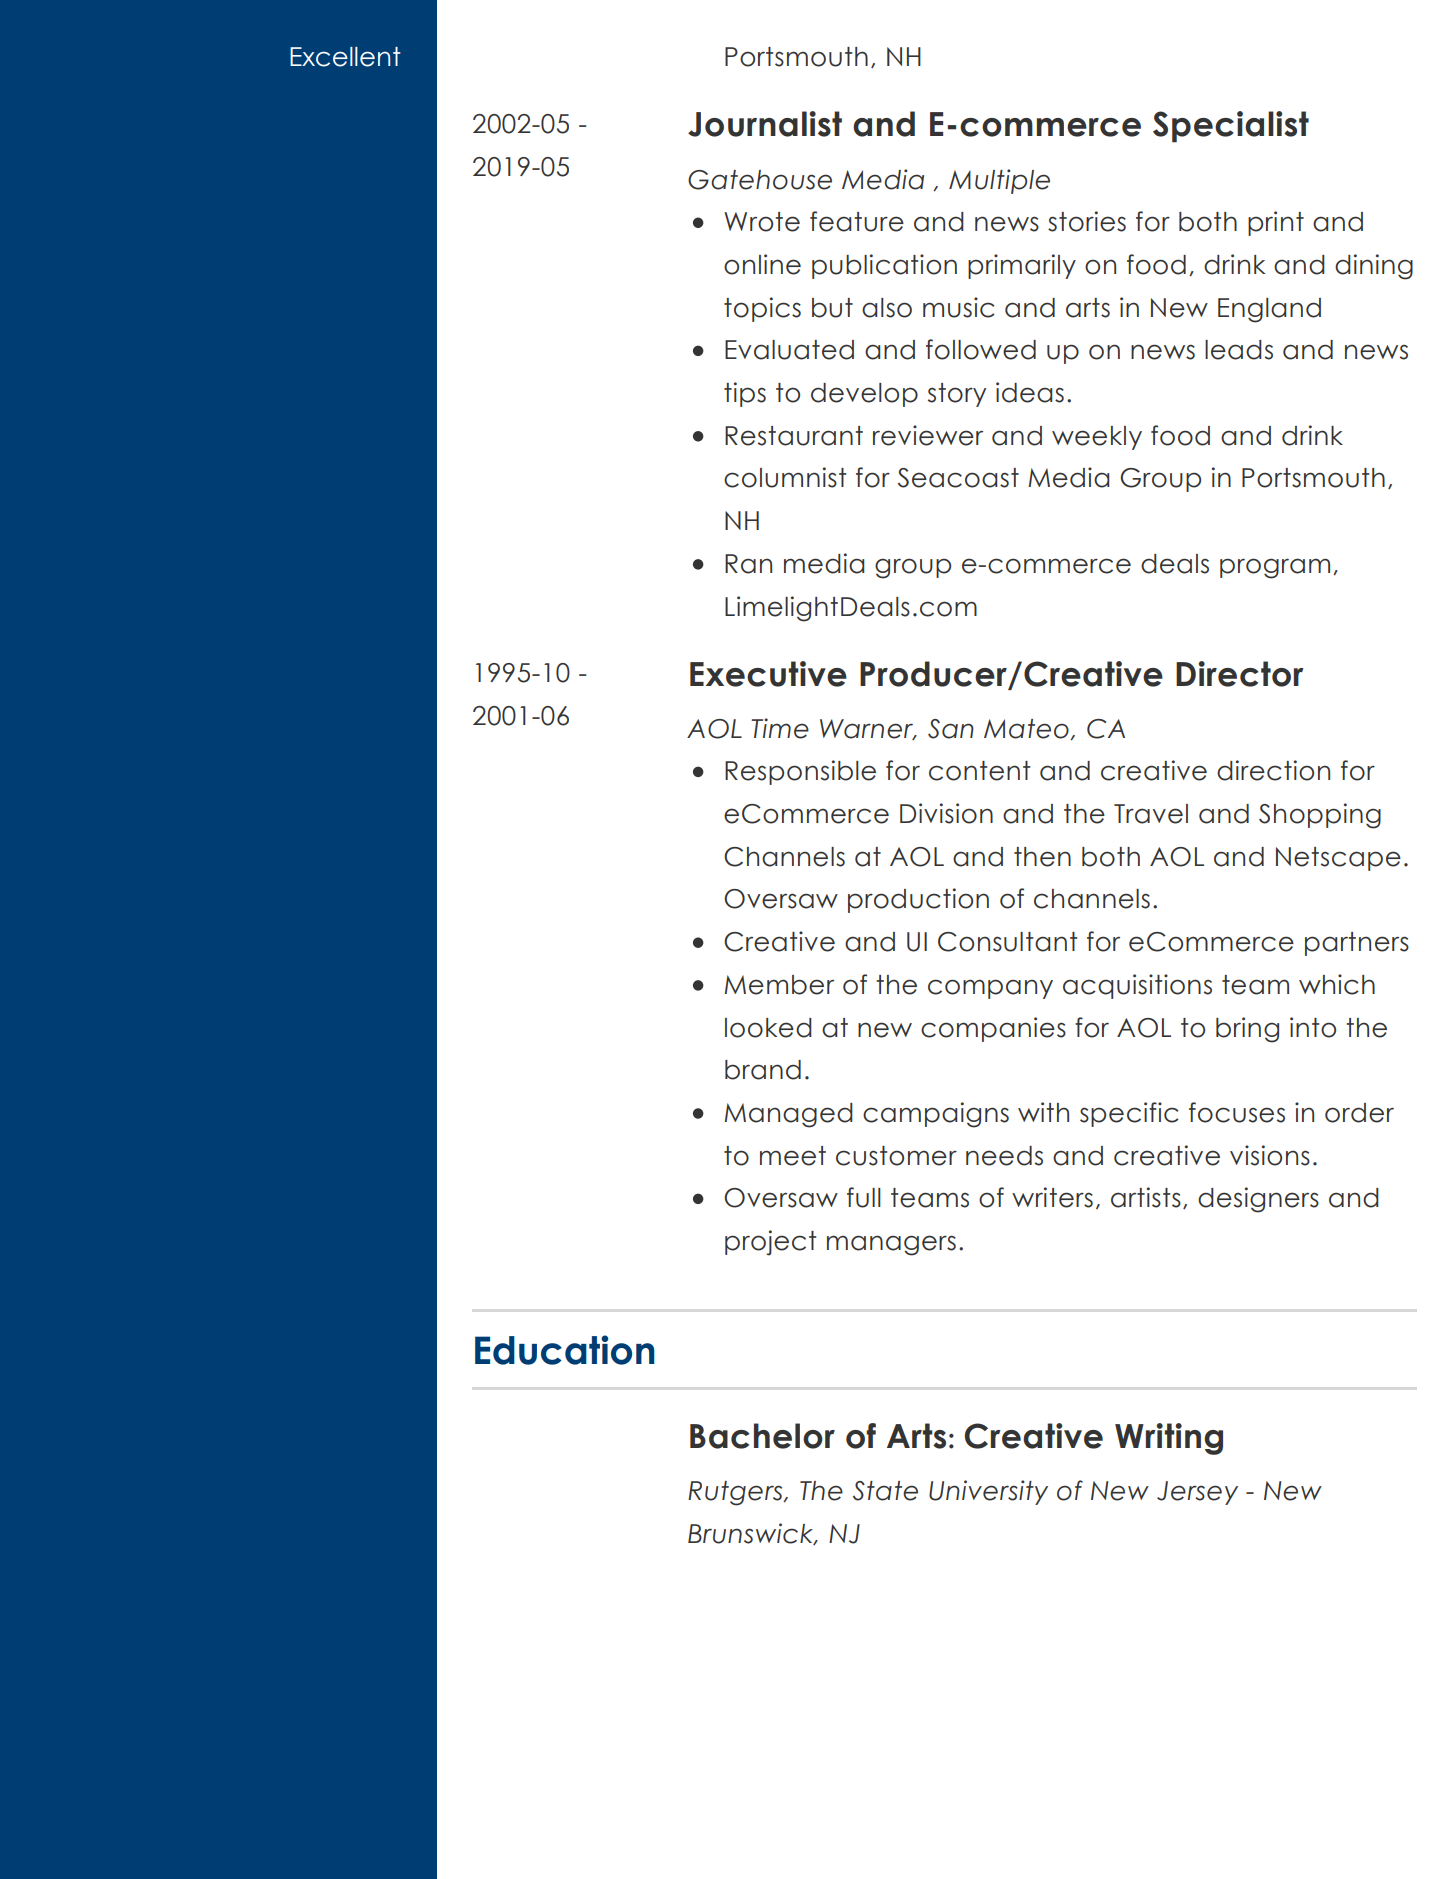 This screenshot has height=1879, width=1452. I want to click on Education, so click(565, 1350).
